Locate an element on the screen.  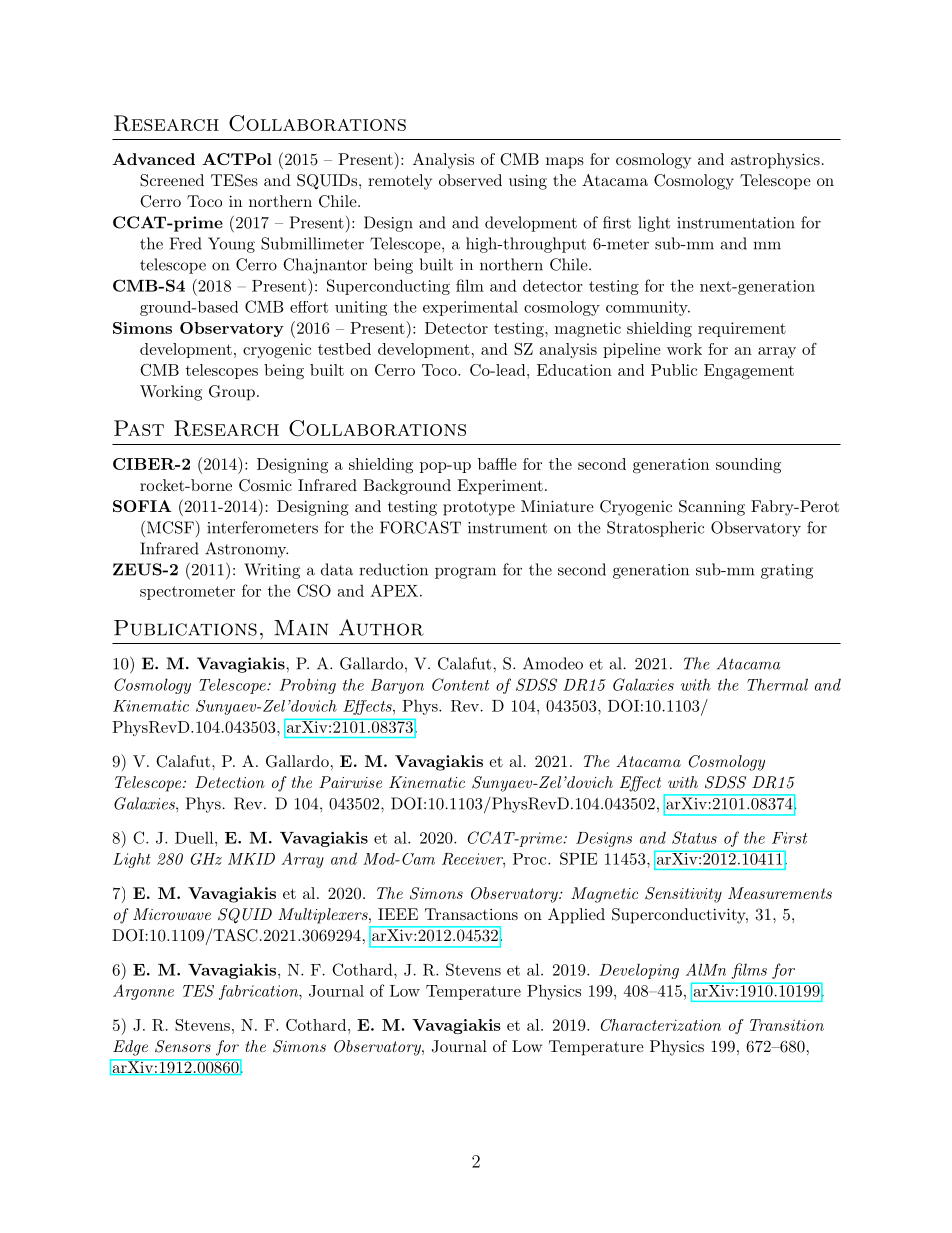
Thermal is located at coordinates (777, 684).
